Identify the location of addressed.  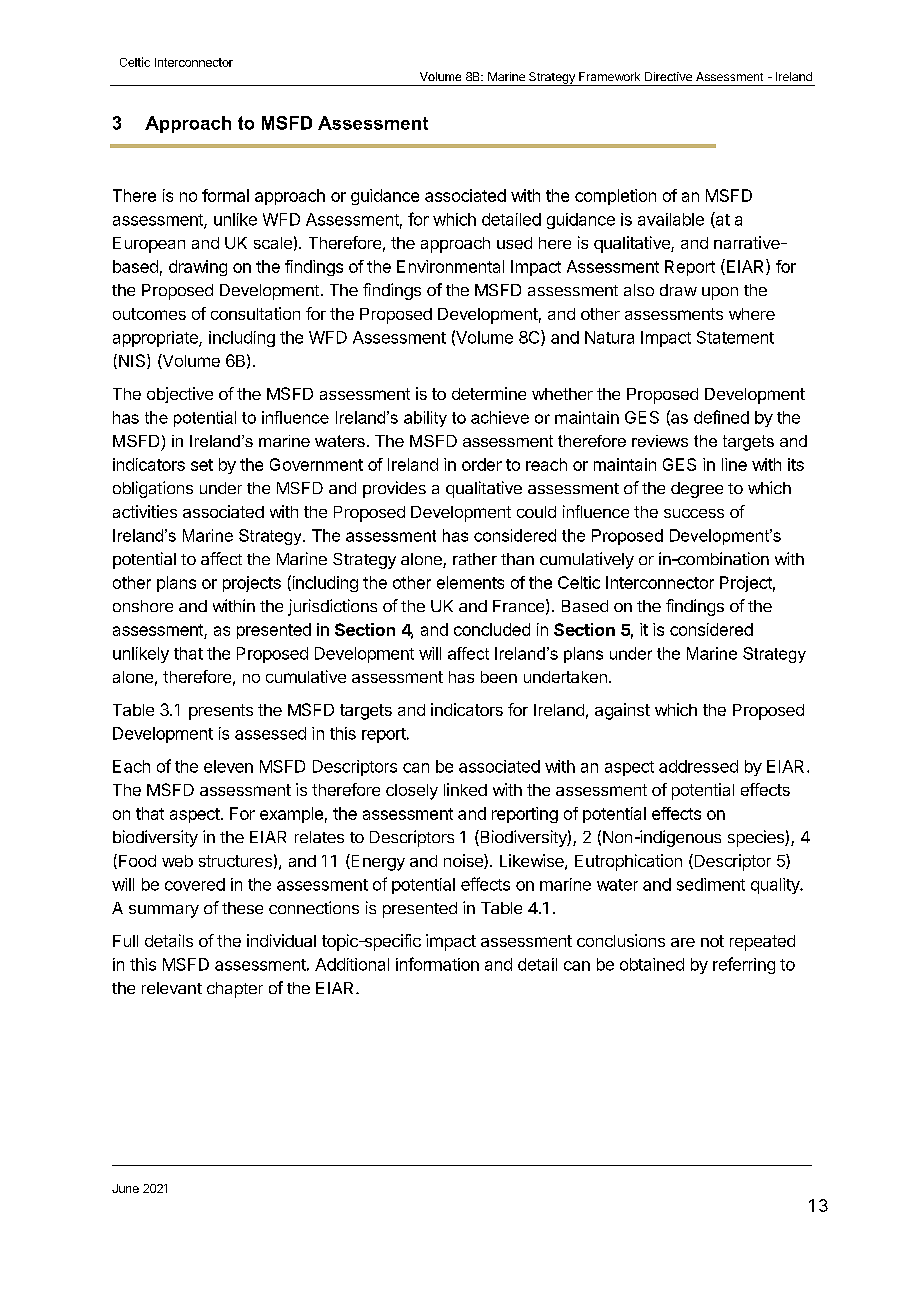
(698, 766).
